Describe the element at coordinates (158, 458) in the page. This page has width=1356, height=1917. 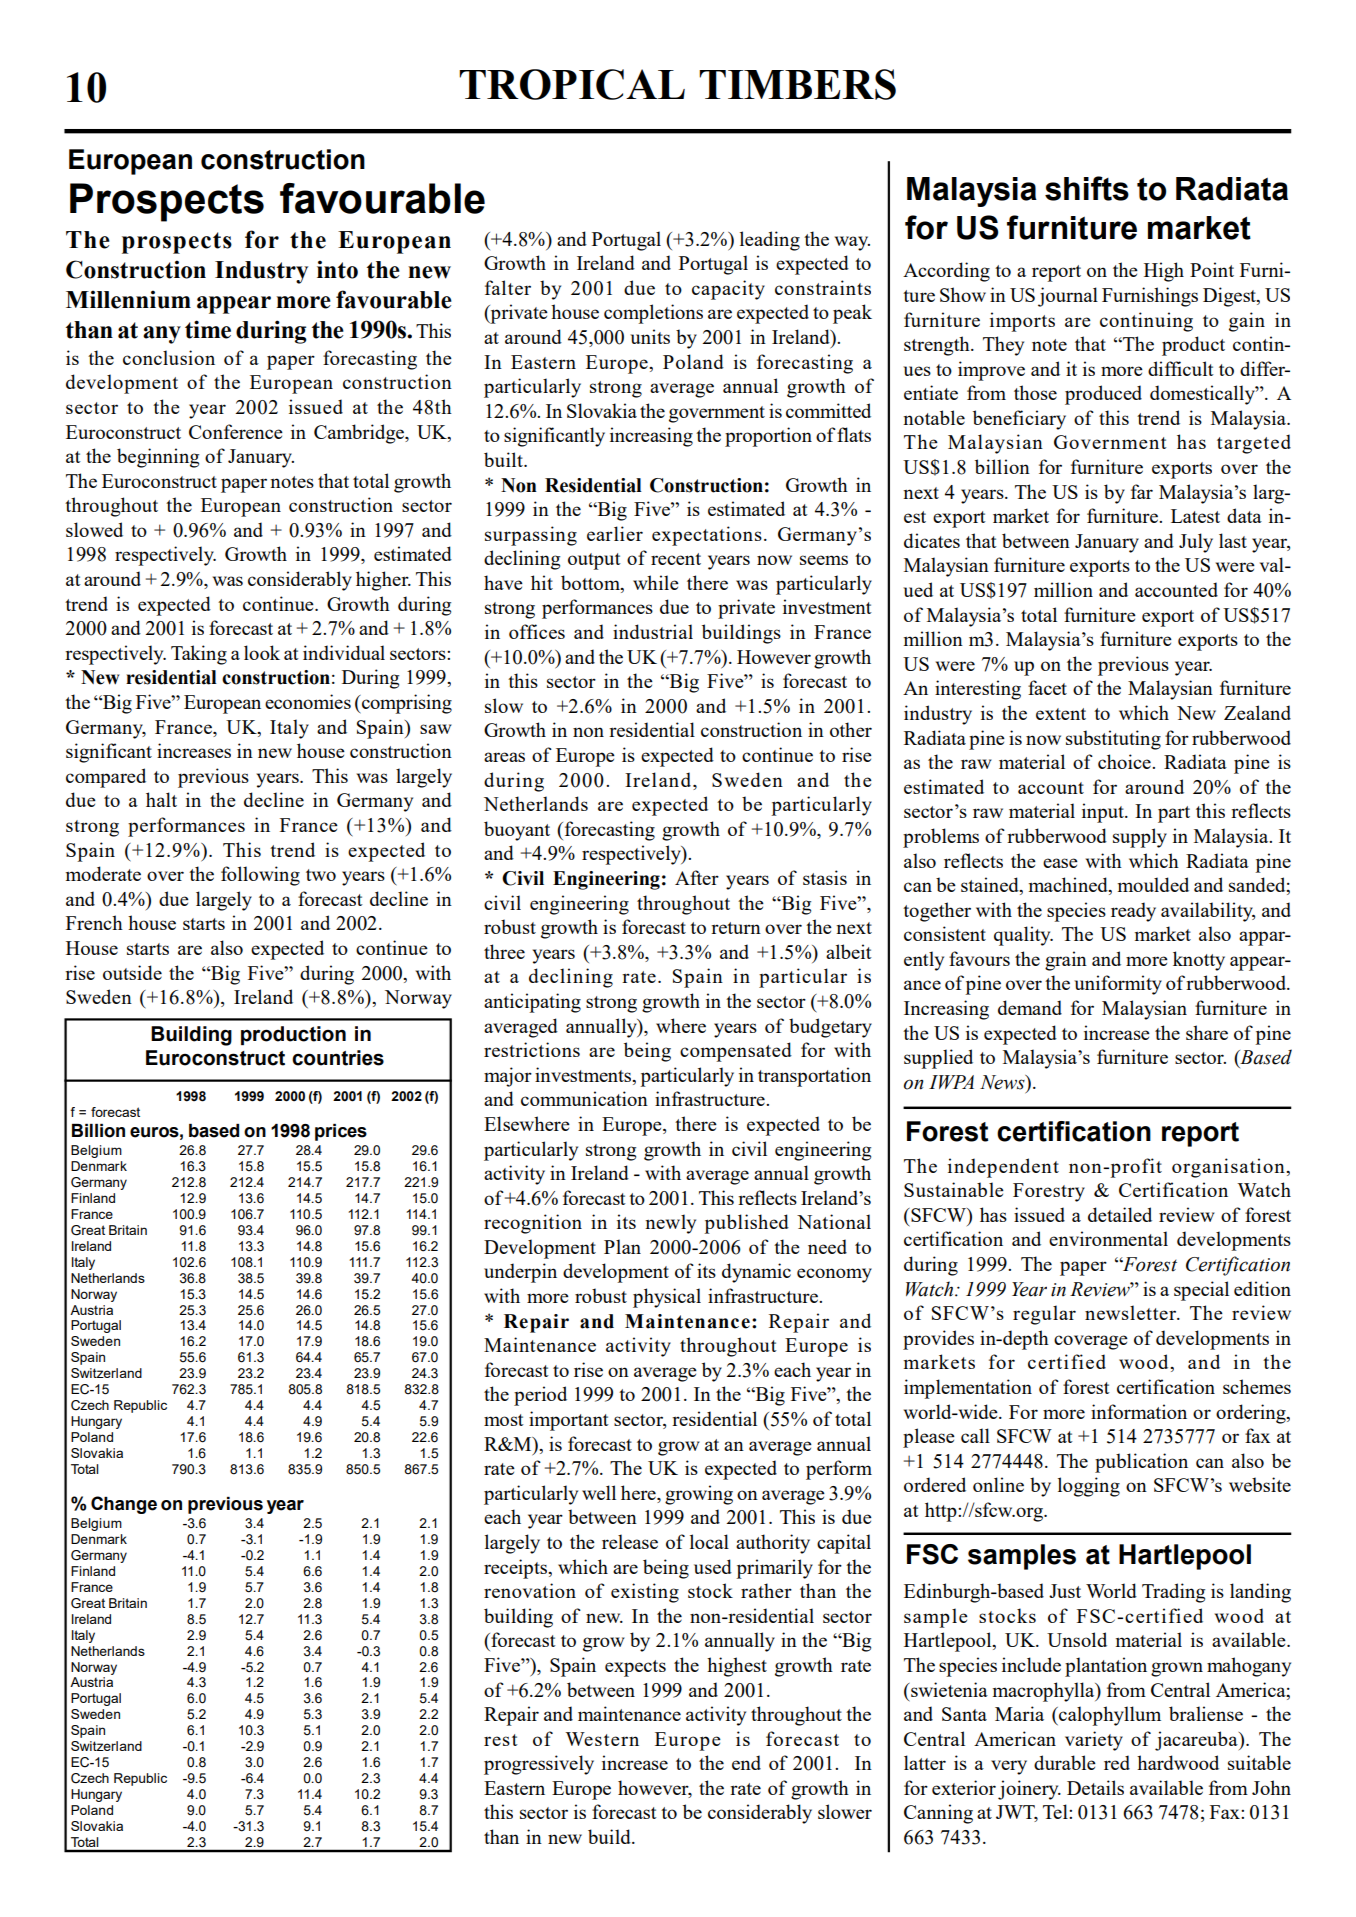
I see `beginning` at that location.
